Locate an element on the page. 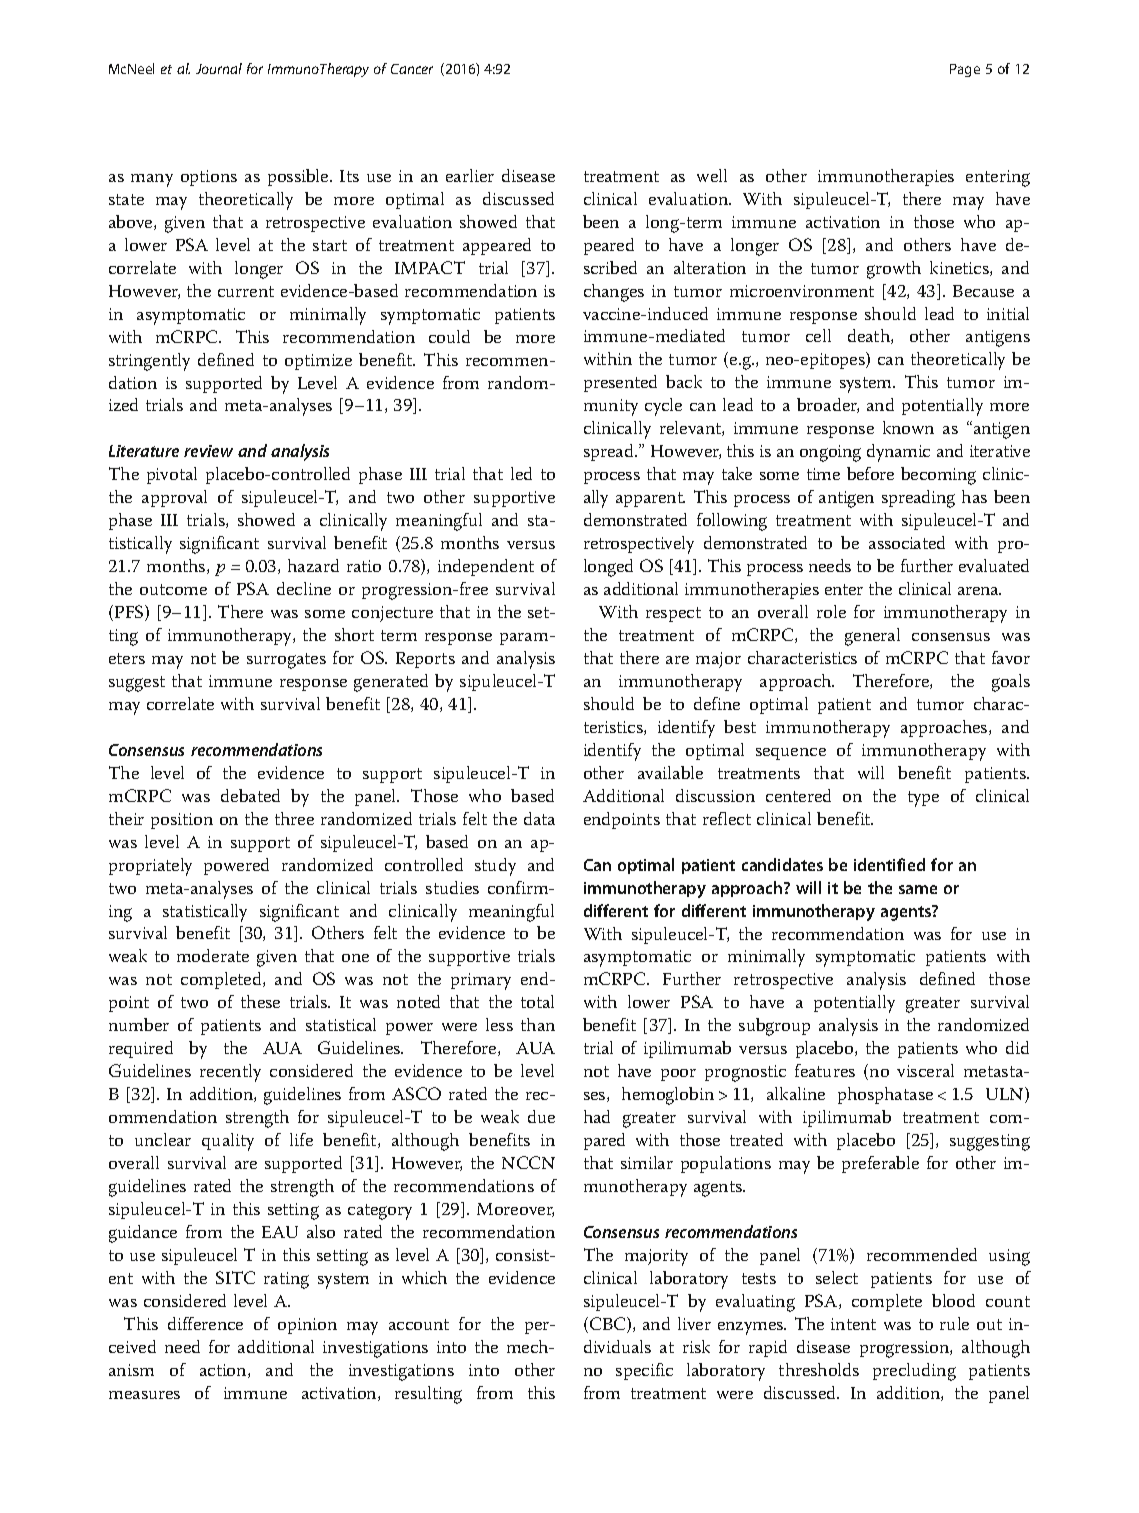  action is located at coordinates (224, 1371).
